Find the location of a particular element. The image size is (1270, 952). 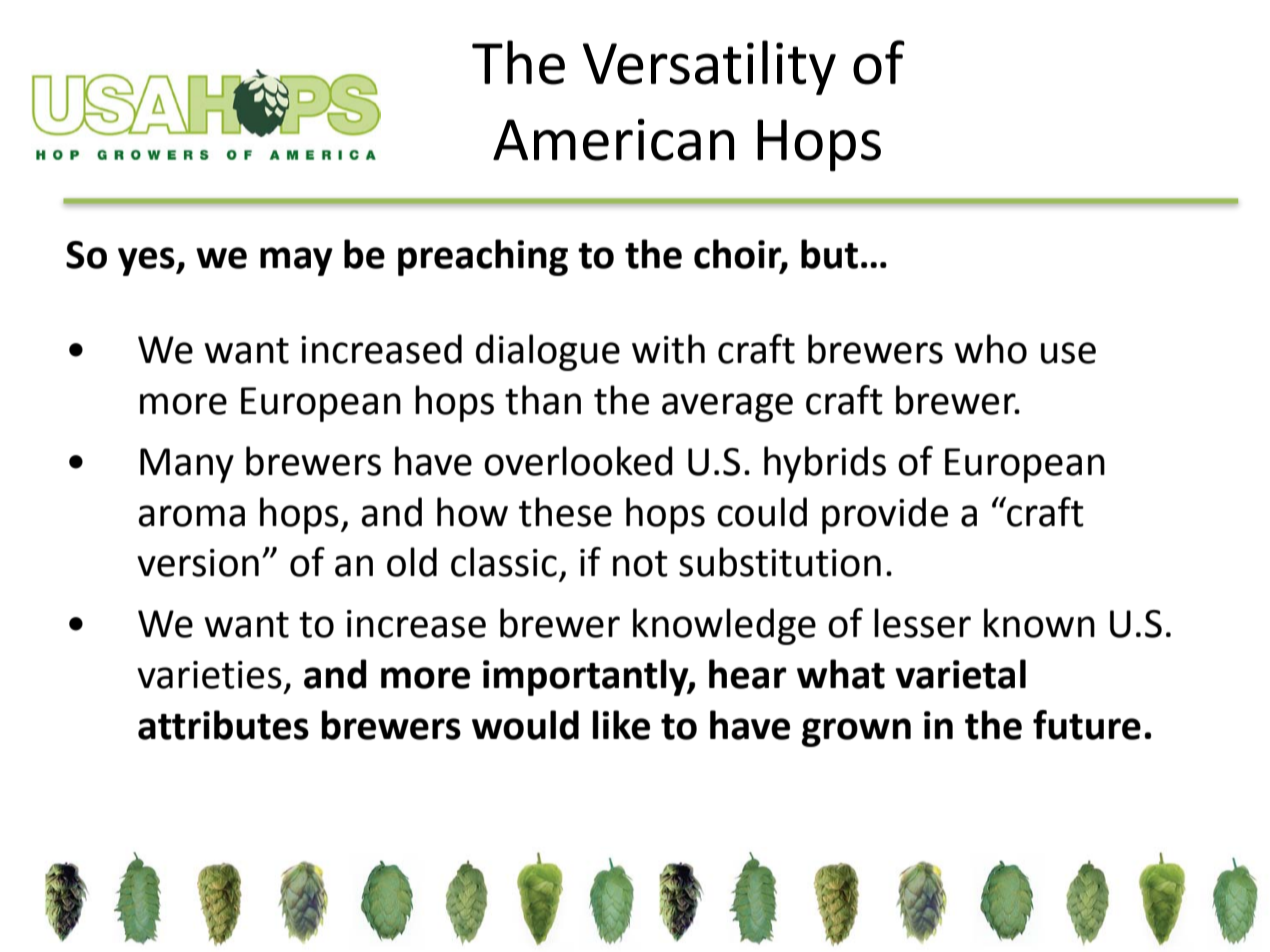

preaching is located at coordinates (483, 257).
